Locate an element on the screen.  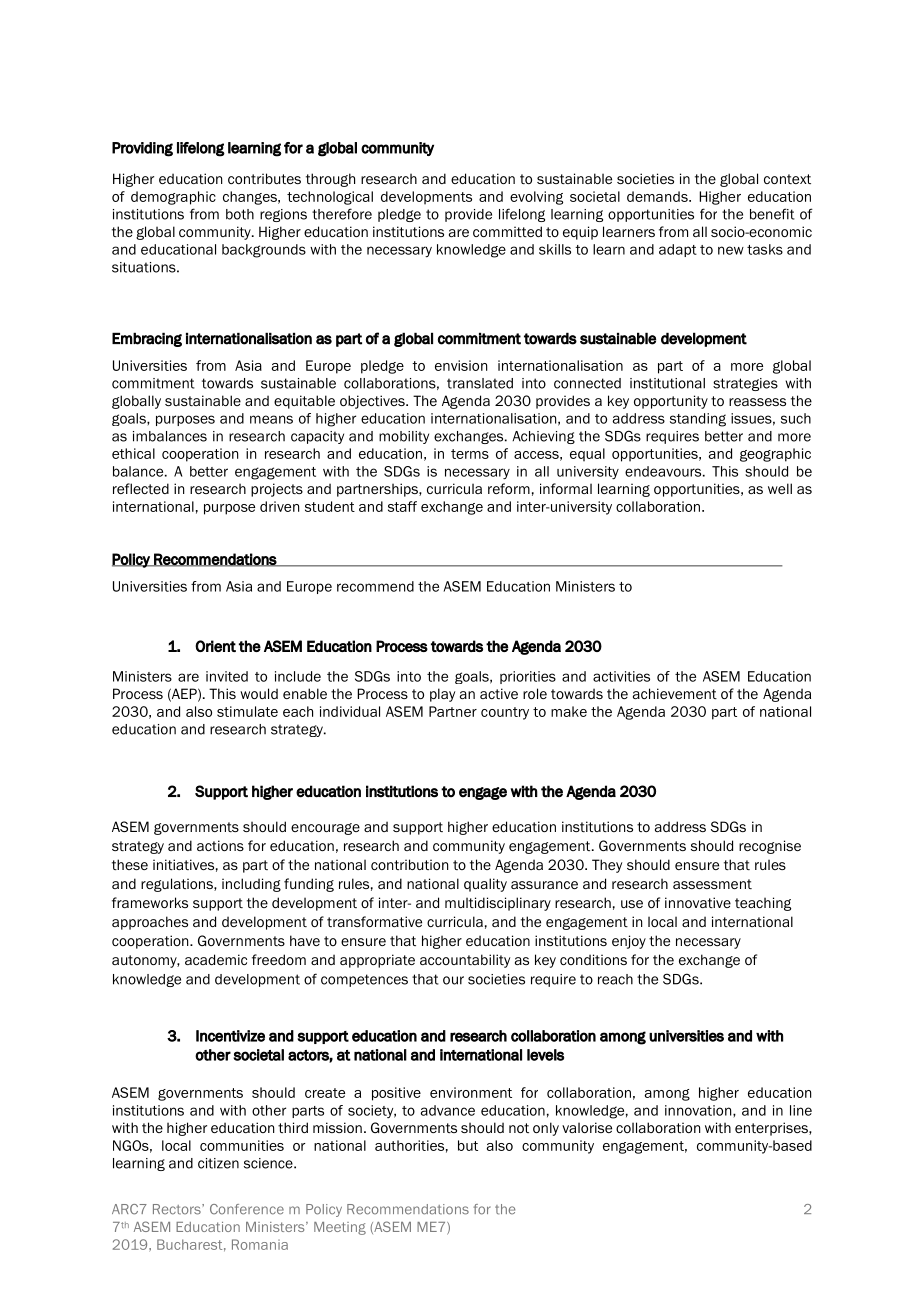
contribution is located at coordinates (409, 864).
